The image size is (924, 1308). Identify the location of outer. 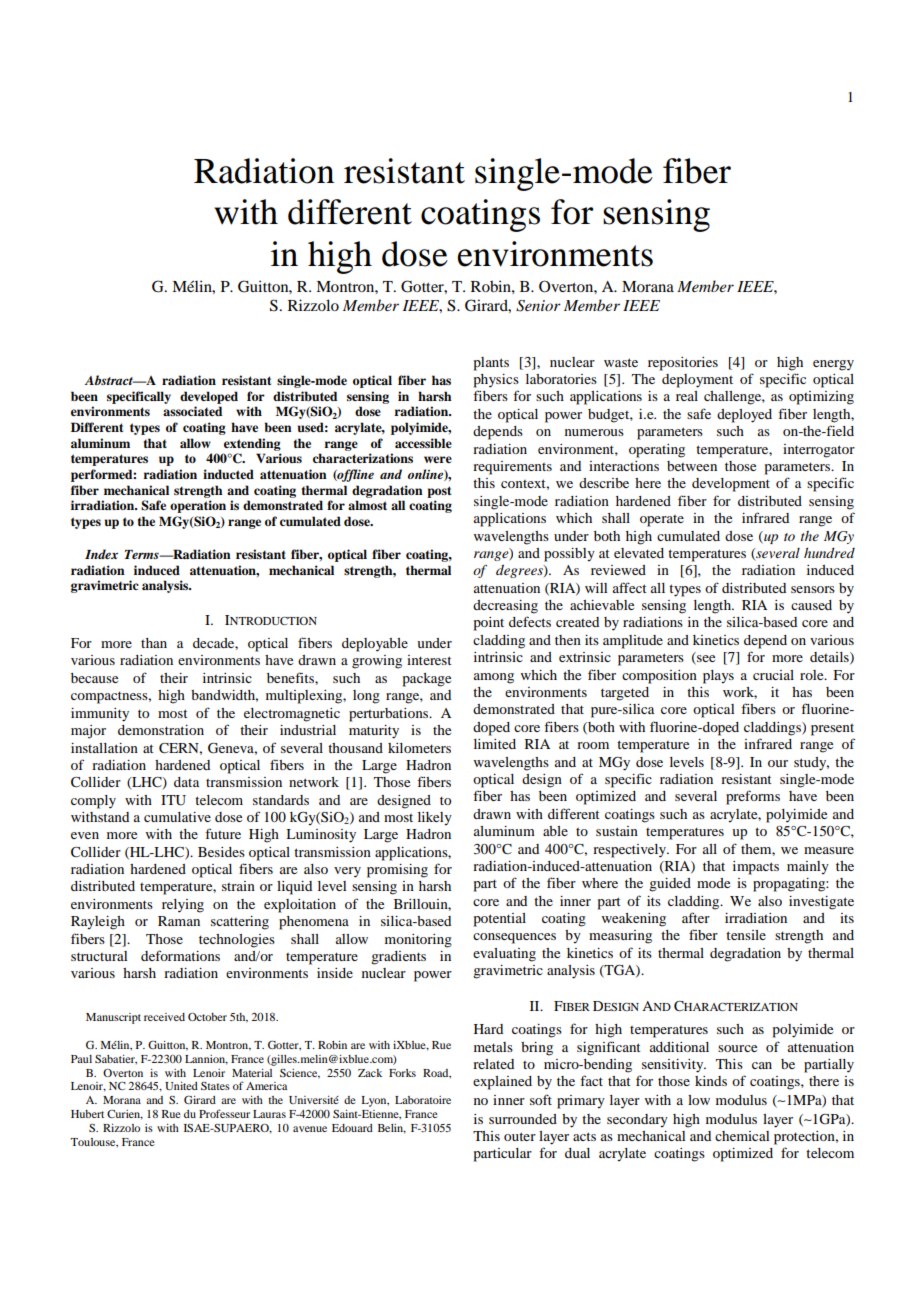
(520, 1136).
